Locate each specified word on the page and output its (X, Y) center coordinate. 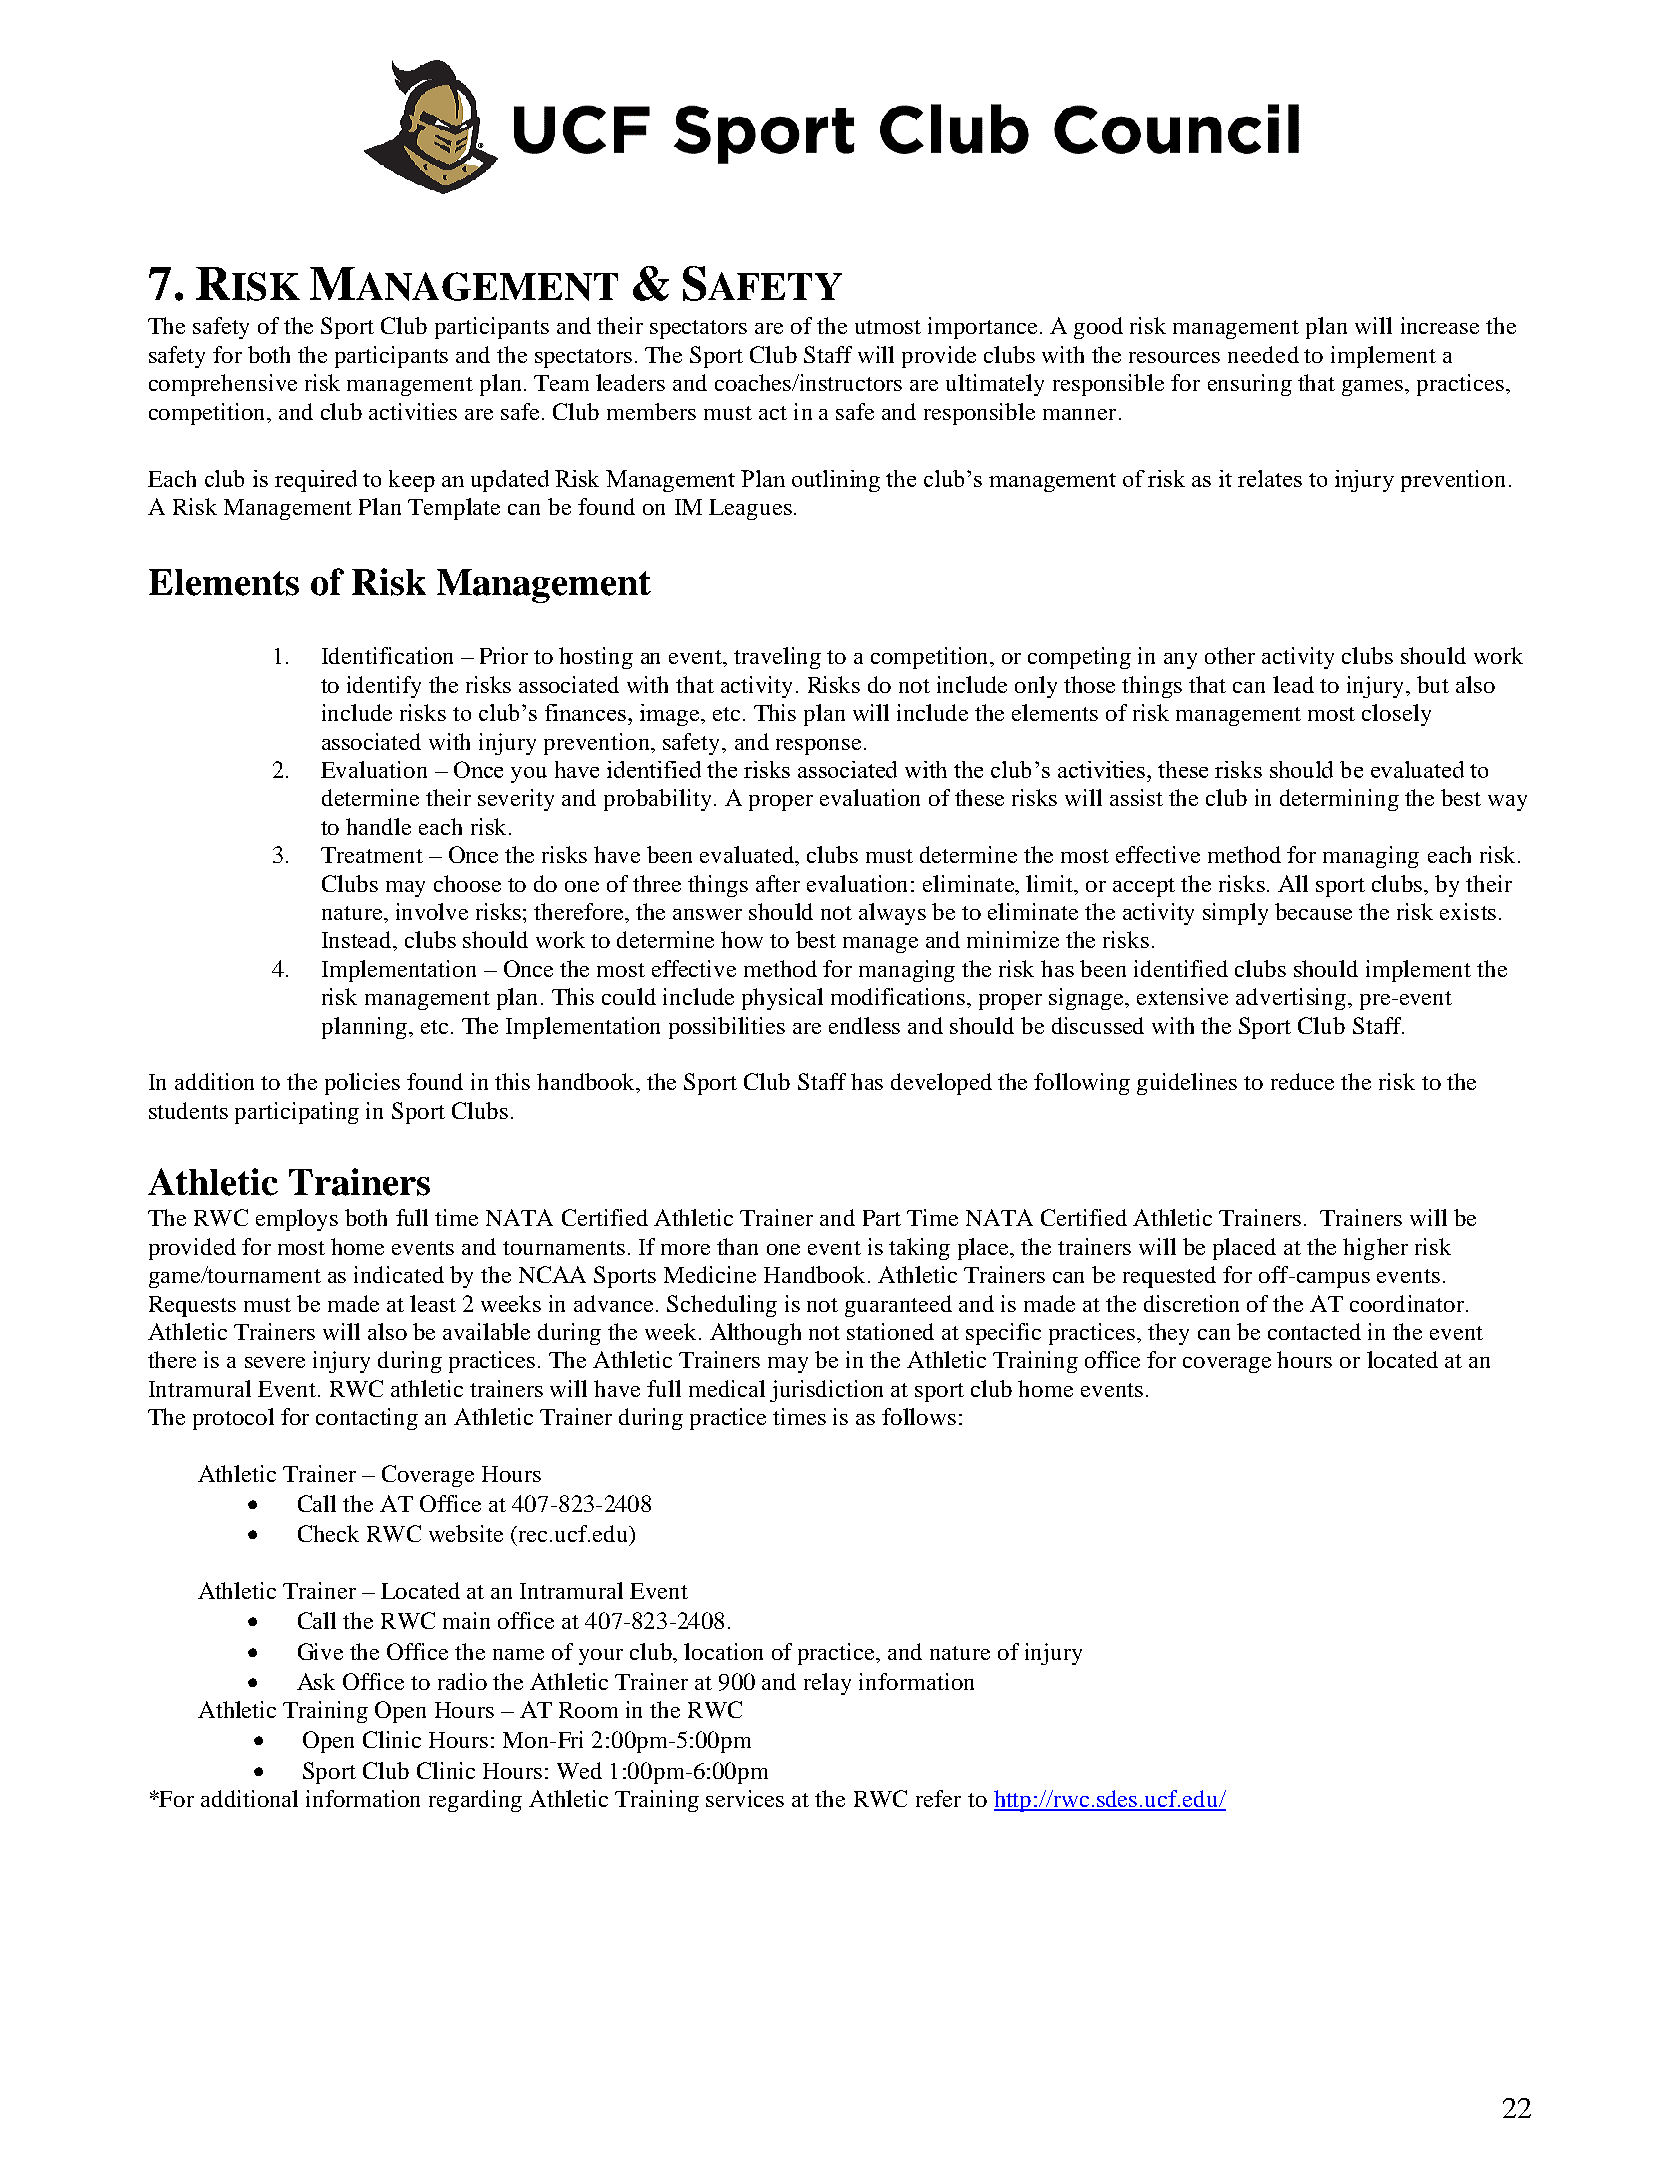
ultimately (995, 385)
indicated (399, 1274)
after (778, 883)
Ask (316, 1681)
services (745, 1798)
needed (1263, 354)
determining (1339, 800)
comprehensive (223, 385)
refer (938, 1798)
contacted (1314, 1331)
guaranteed (898, 1306)
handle (378, 826)
